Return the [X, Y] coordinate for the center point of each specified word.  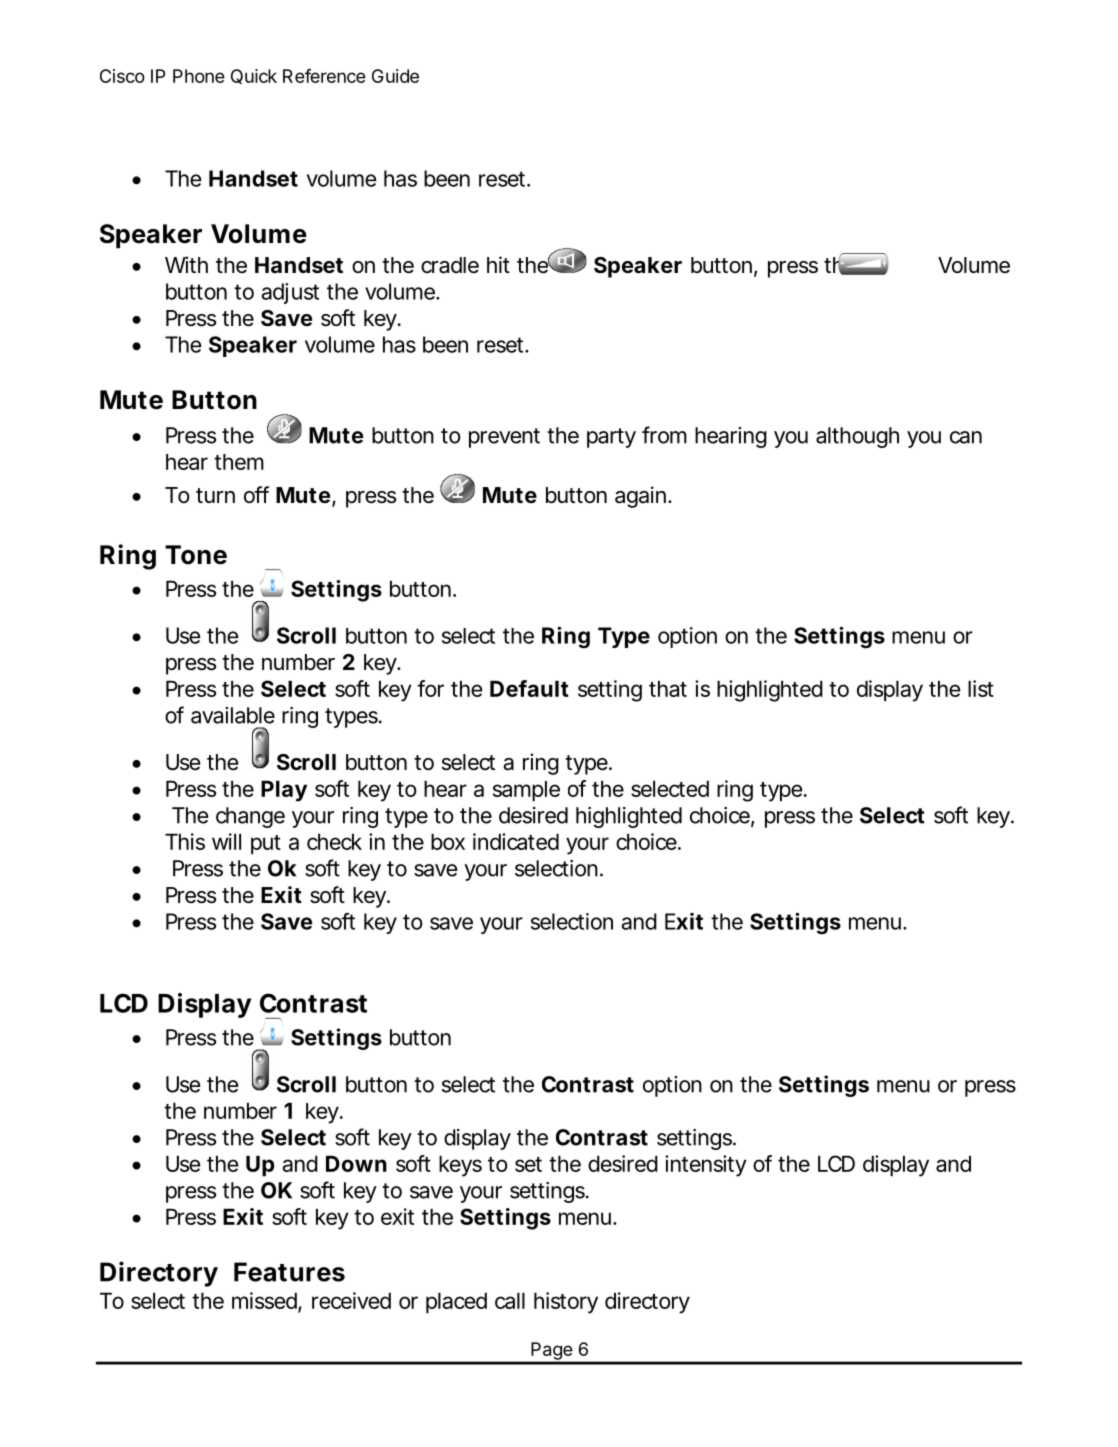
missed [264, 1300]
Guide [395, 76]
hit [498, 264]
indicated [516, 841]
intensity [706, 1166]
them [239, 462]
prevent [504, 438]
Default [529, 688]
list [981, 688]
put [266, 845]
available [233, 715]
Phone [199, 76]
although [857, 437]
